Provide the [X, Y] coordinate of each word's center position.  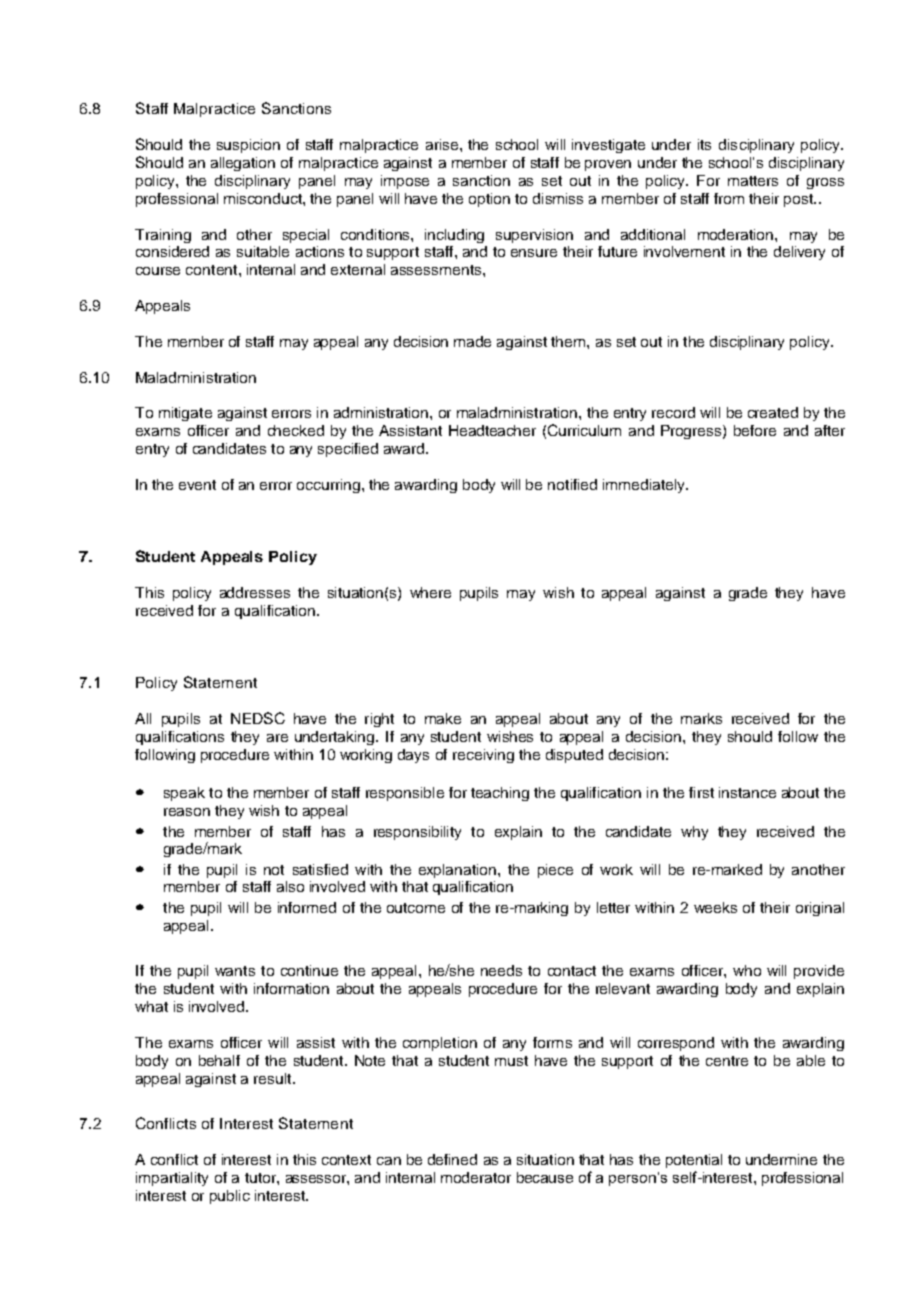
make [443, 718]
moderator [476, 1177]
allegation [243, 164]
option [489, 200]
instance [747, 792]
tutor [261, 1178]
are [277, 738]
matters [753, 181]
